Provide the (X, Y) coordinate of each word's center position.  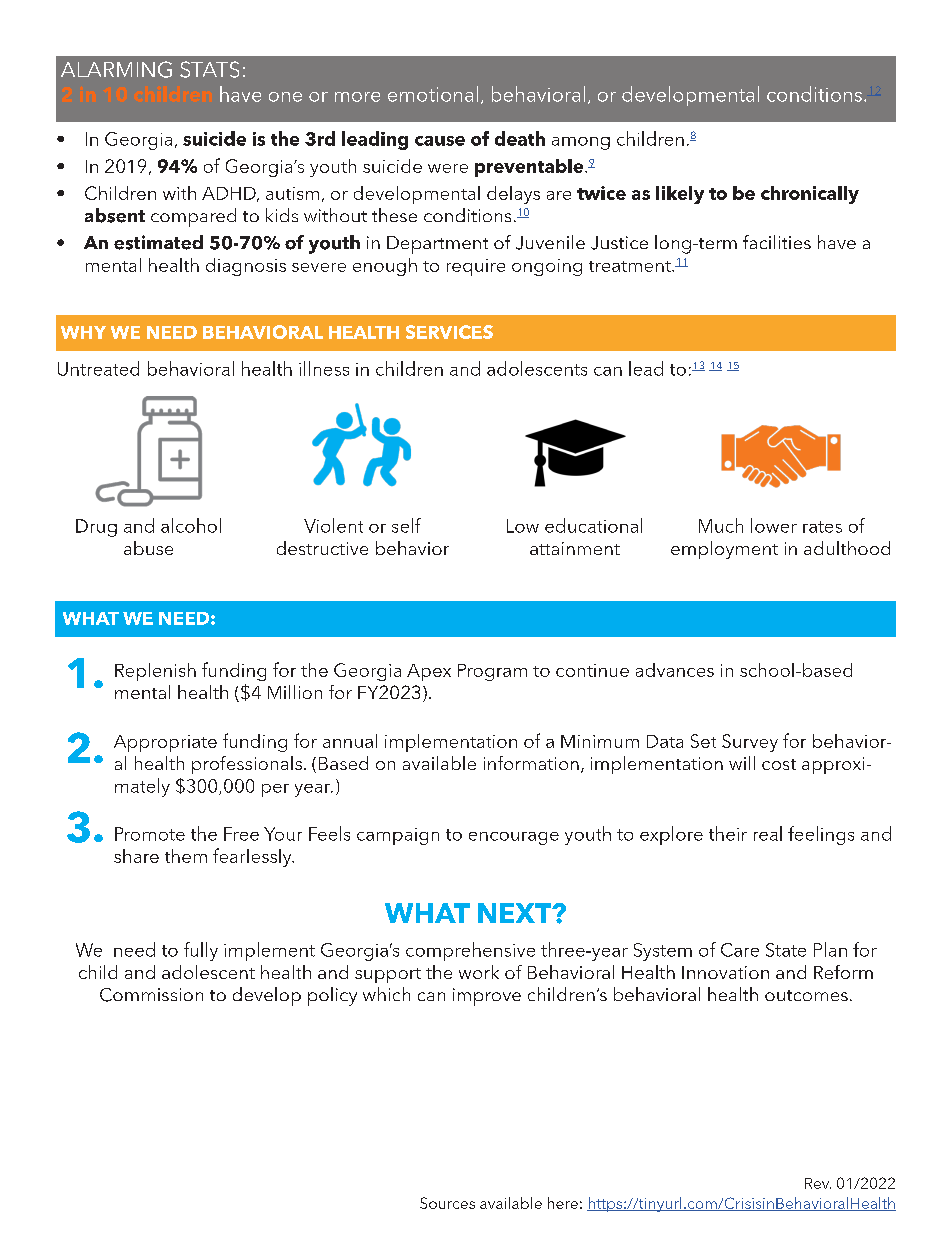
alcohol (191, 525)
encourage (514, 838)
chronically (810, 195)
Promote (150, 834)
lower (774, 525)
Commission (151, 995)
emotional (433, 94)
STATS (209, 69)
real (768, 833)
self (406, 525)
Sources (447, 1203)
